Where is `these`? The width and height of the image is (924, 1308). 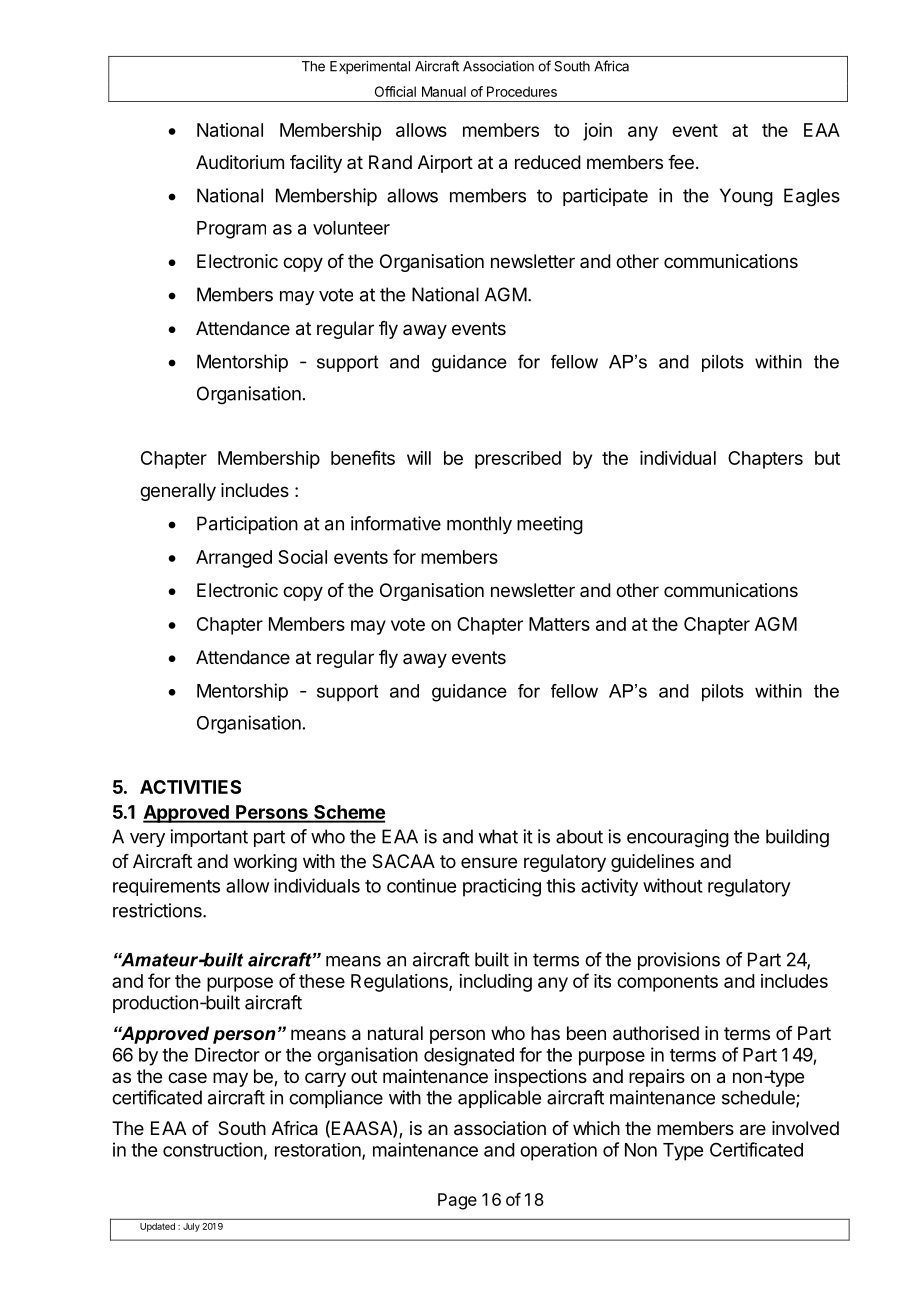 these is located at coordinates (322, 981).
